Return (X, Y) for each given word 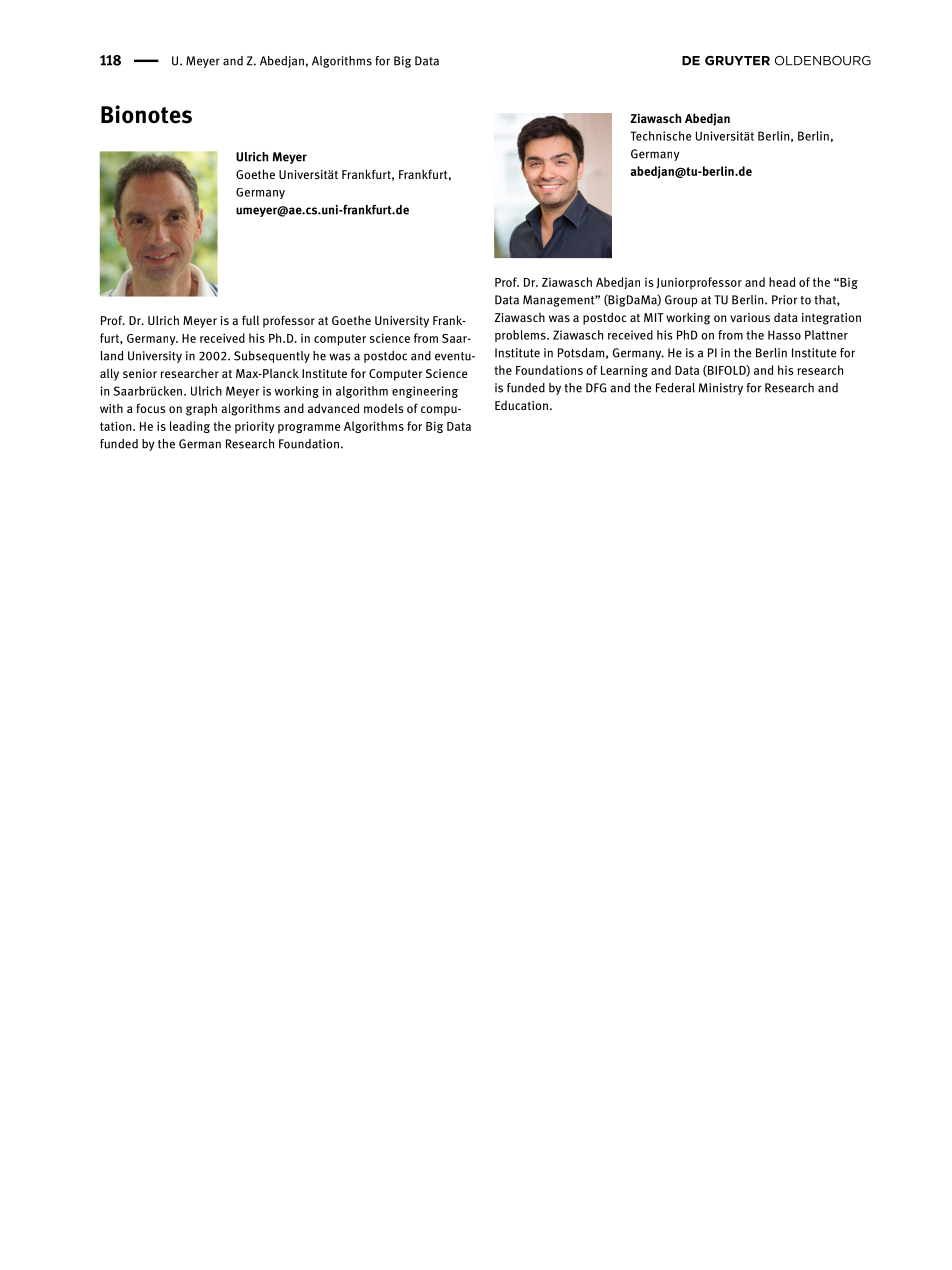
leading (190, 427)
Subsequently (272, 357)
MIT (654, 317)
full (250, 320)
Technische (660, 136)
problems (521, 336)
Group (681, 301)
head (782, 282)
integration (831, 319)
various (750, 317)
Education (521, 405)
